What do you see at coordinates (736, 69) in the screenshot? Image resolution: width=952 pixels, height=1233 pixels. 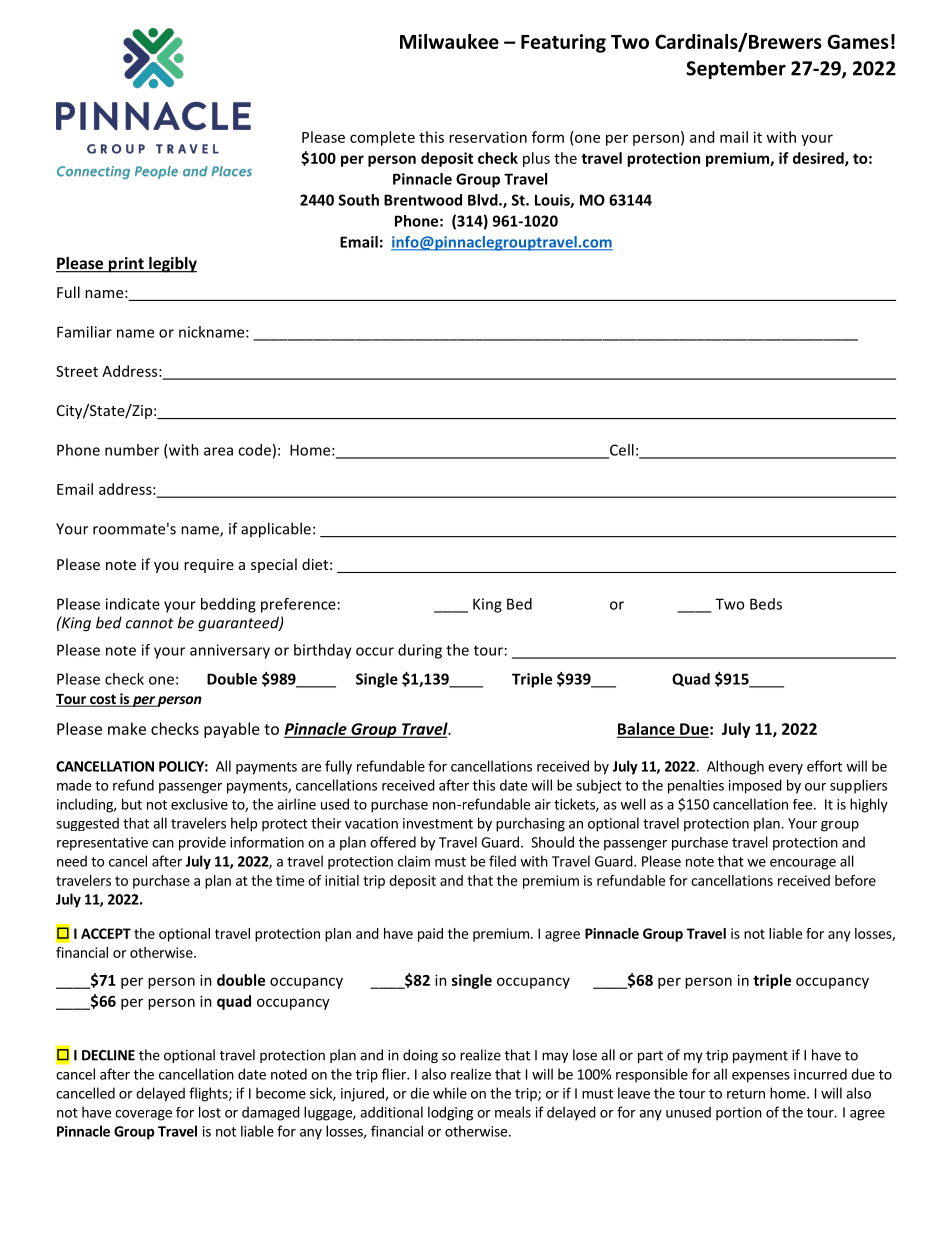 I see `September` at bounding box center [736, 69].
